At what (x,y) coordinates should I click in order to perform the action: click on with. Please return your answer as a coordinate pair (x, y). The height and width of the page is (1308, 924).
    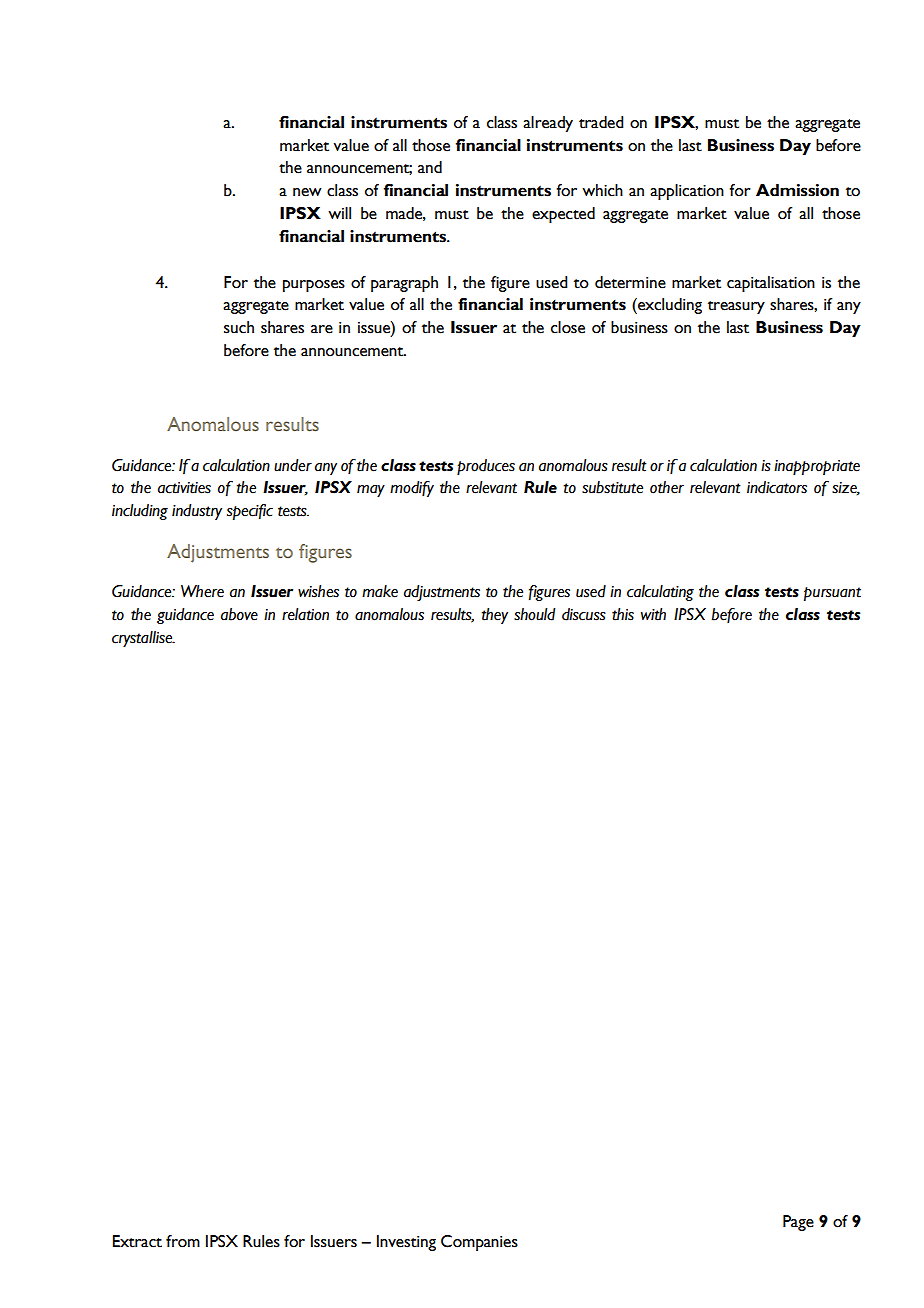
    Looking at the image, I should click on (653, 614).
